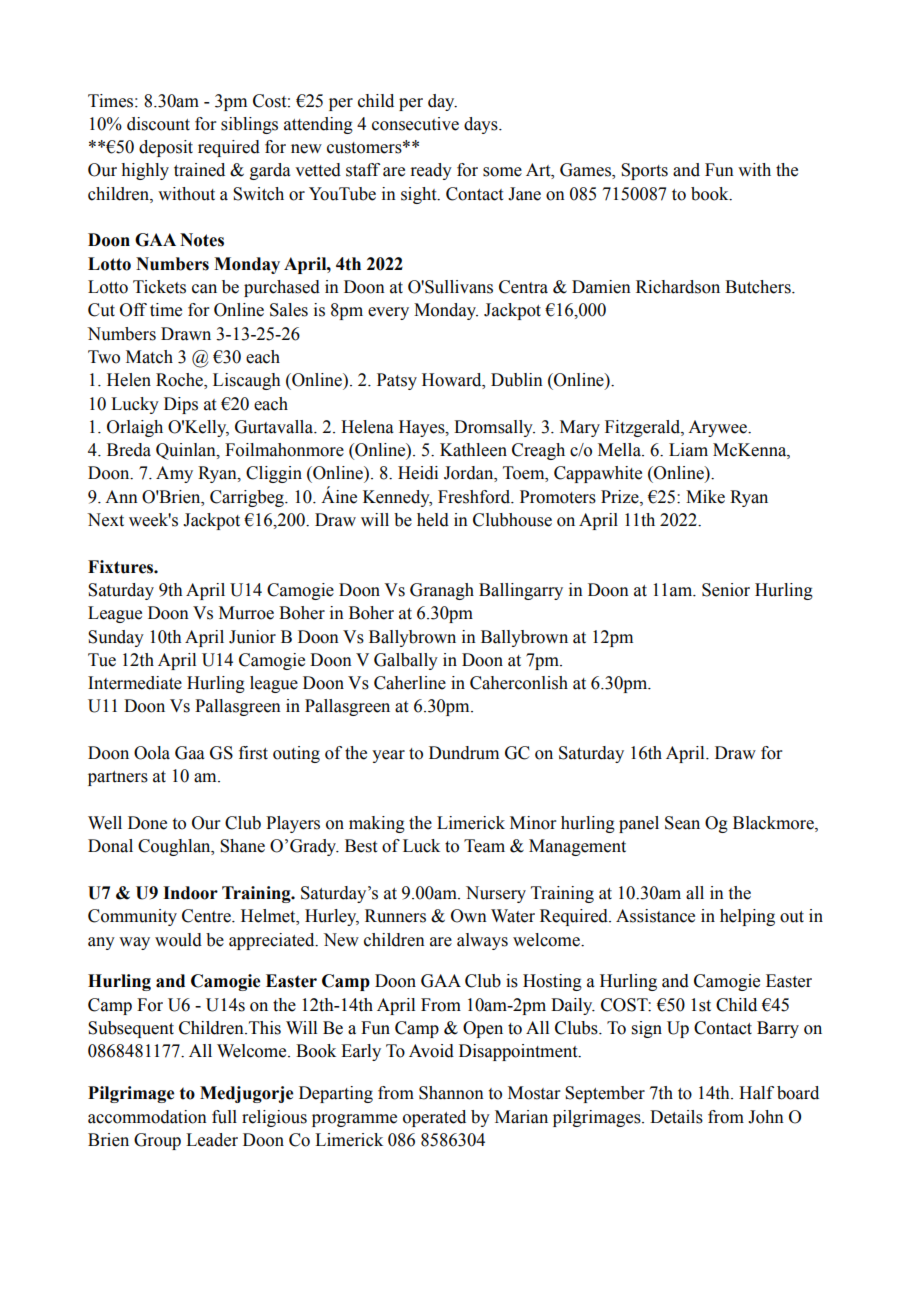  I want to click on Sean, so click(682, 823).
